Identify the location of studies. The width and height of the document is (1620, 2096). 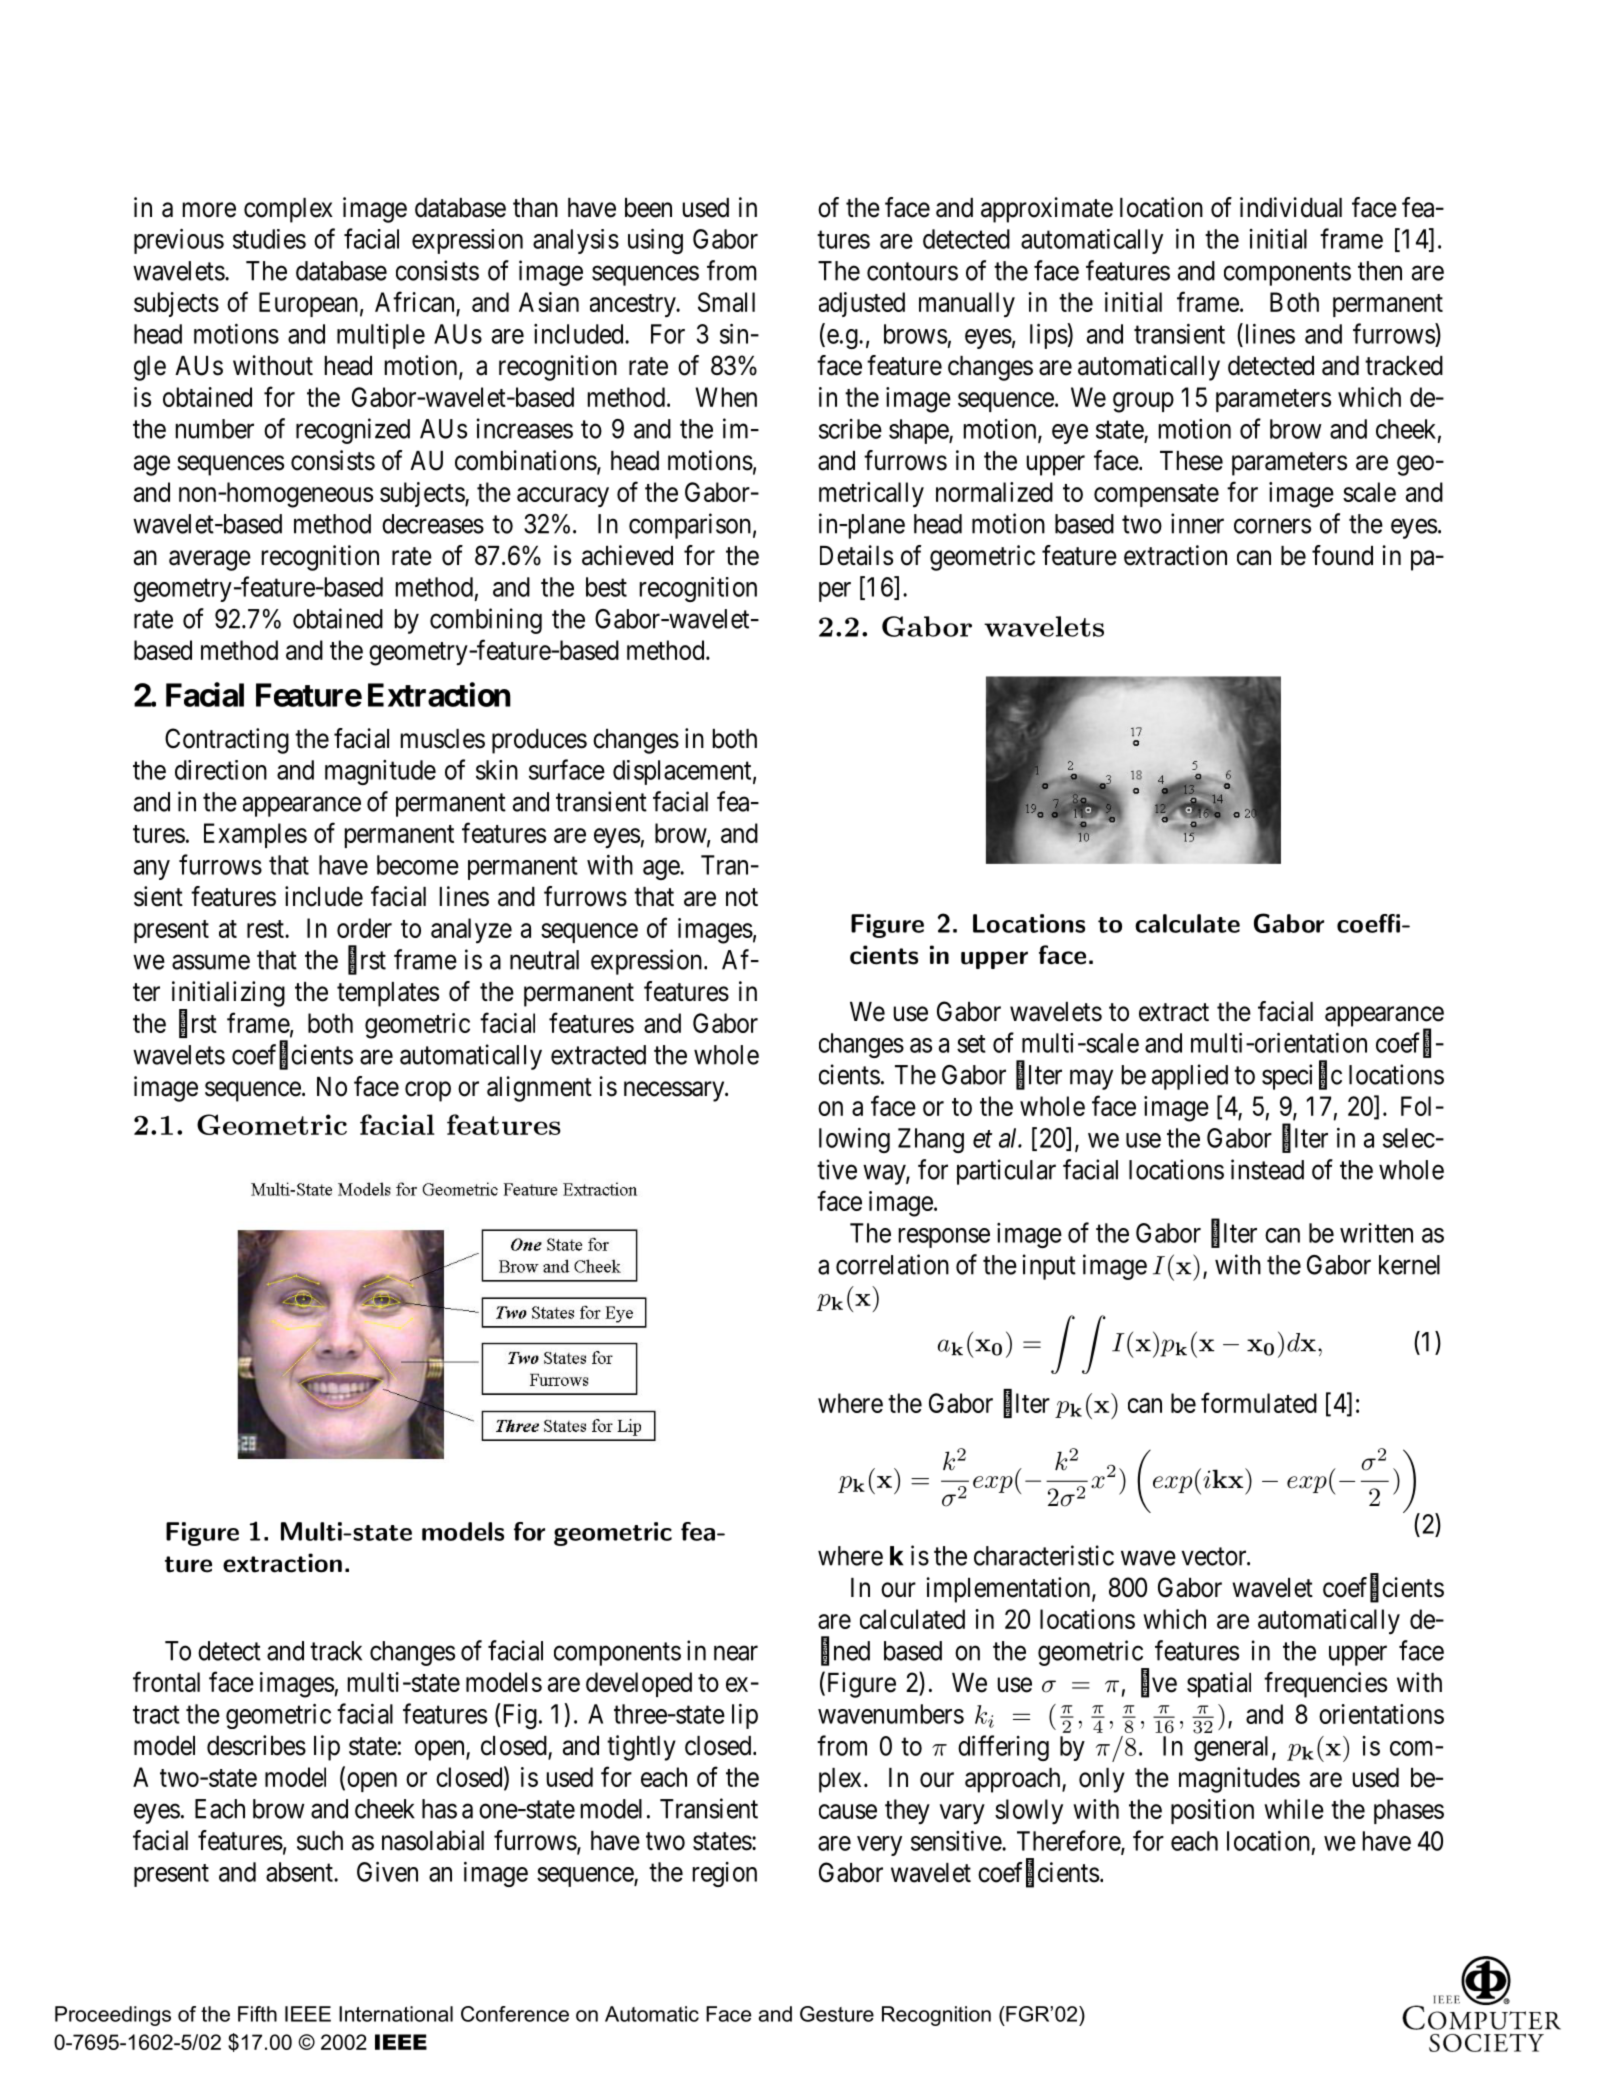
(269, 239).
